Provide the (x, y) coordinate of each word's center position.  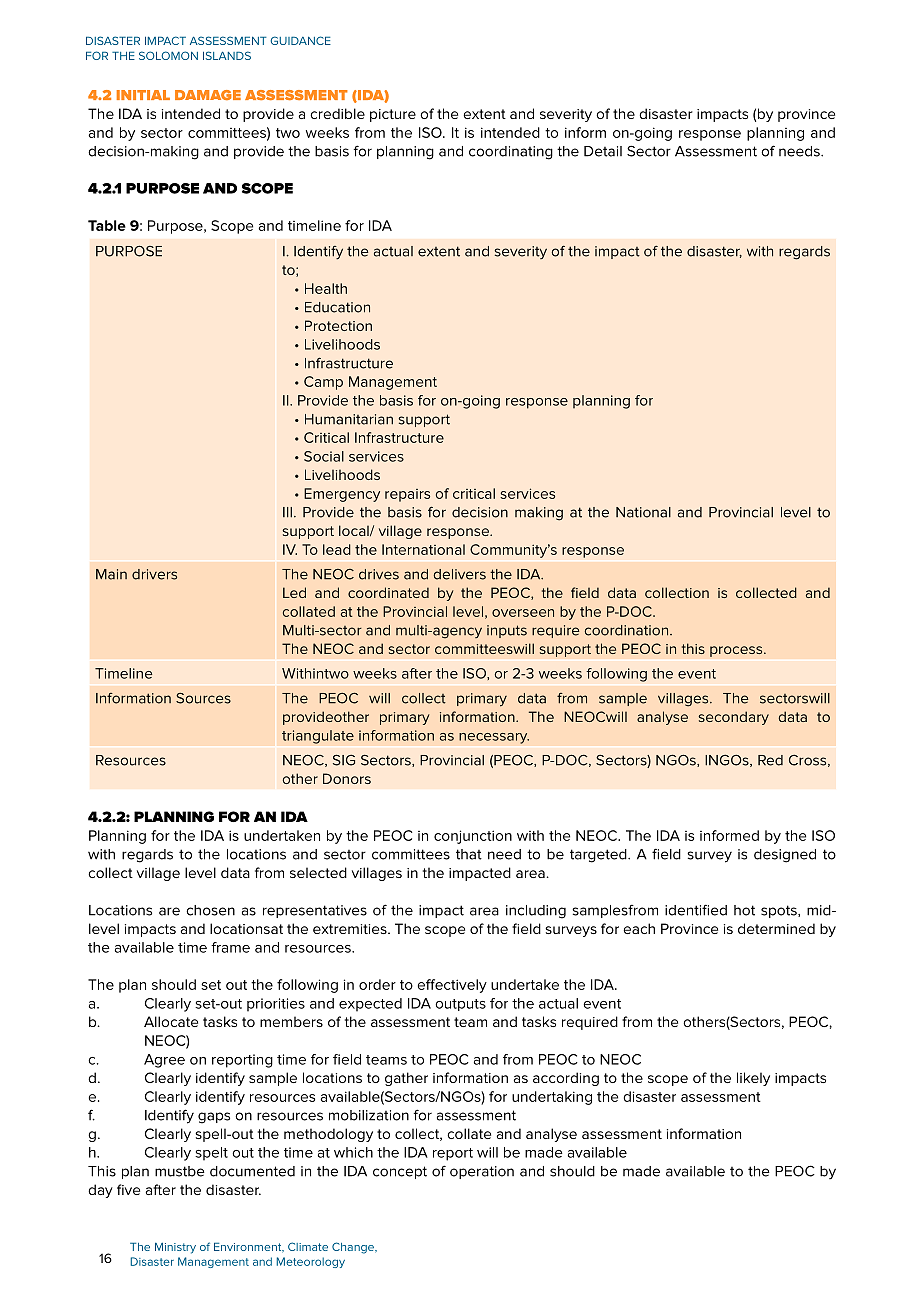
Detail (603, 151)
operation (482, 1172)
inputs (507, 631)
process (737, 651)
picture (393, 115)
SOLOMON (168, 55)
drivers (154, 574)
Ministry (175, 1248)
